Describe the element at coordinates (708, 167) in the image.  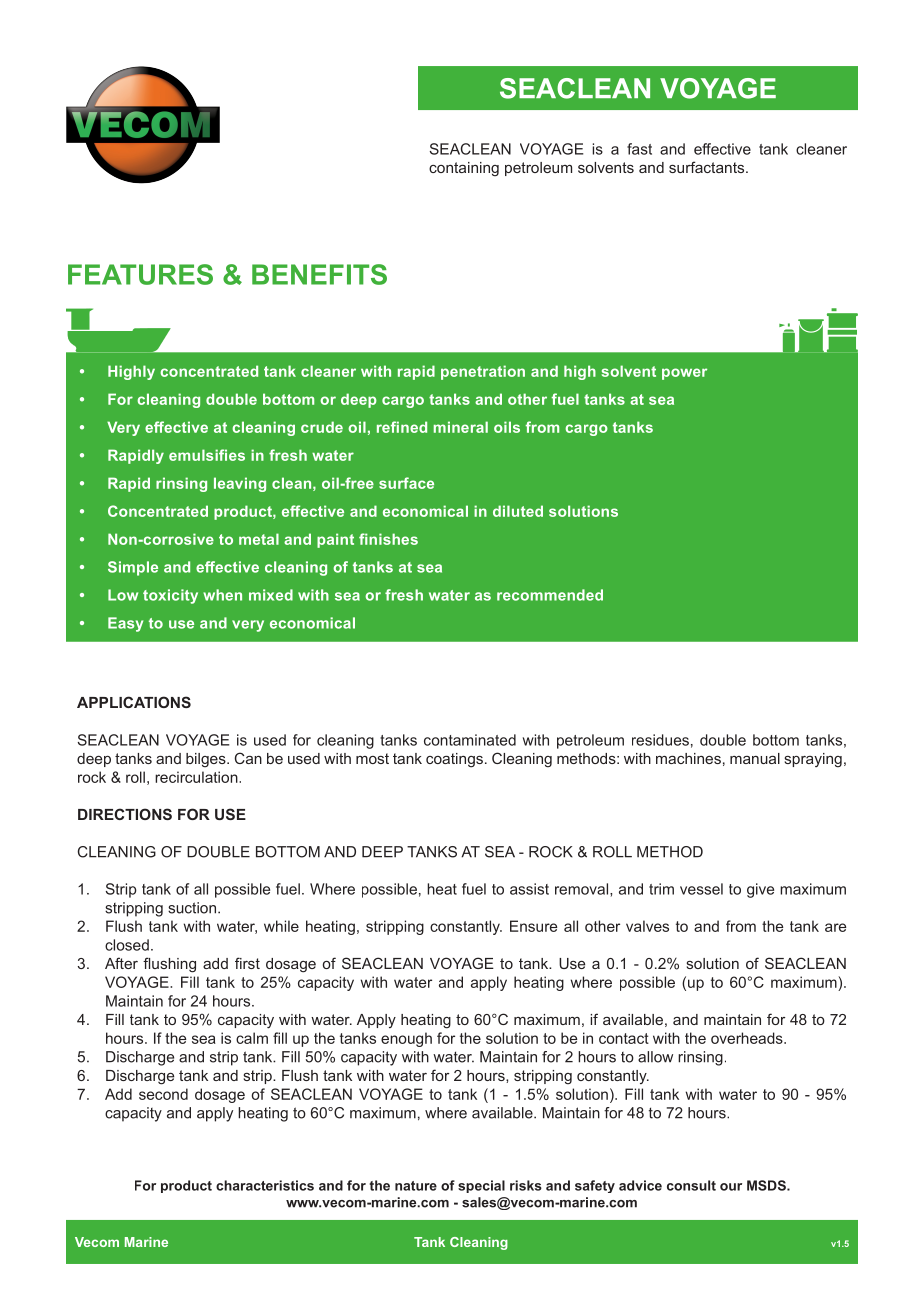
I see `surfactants` at that location.
